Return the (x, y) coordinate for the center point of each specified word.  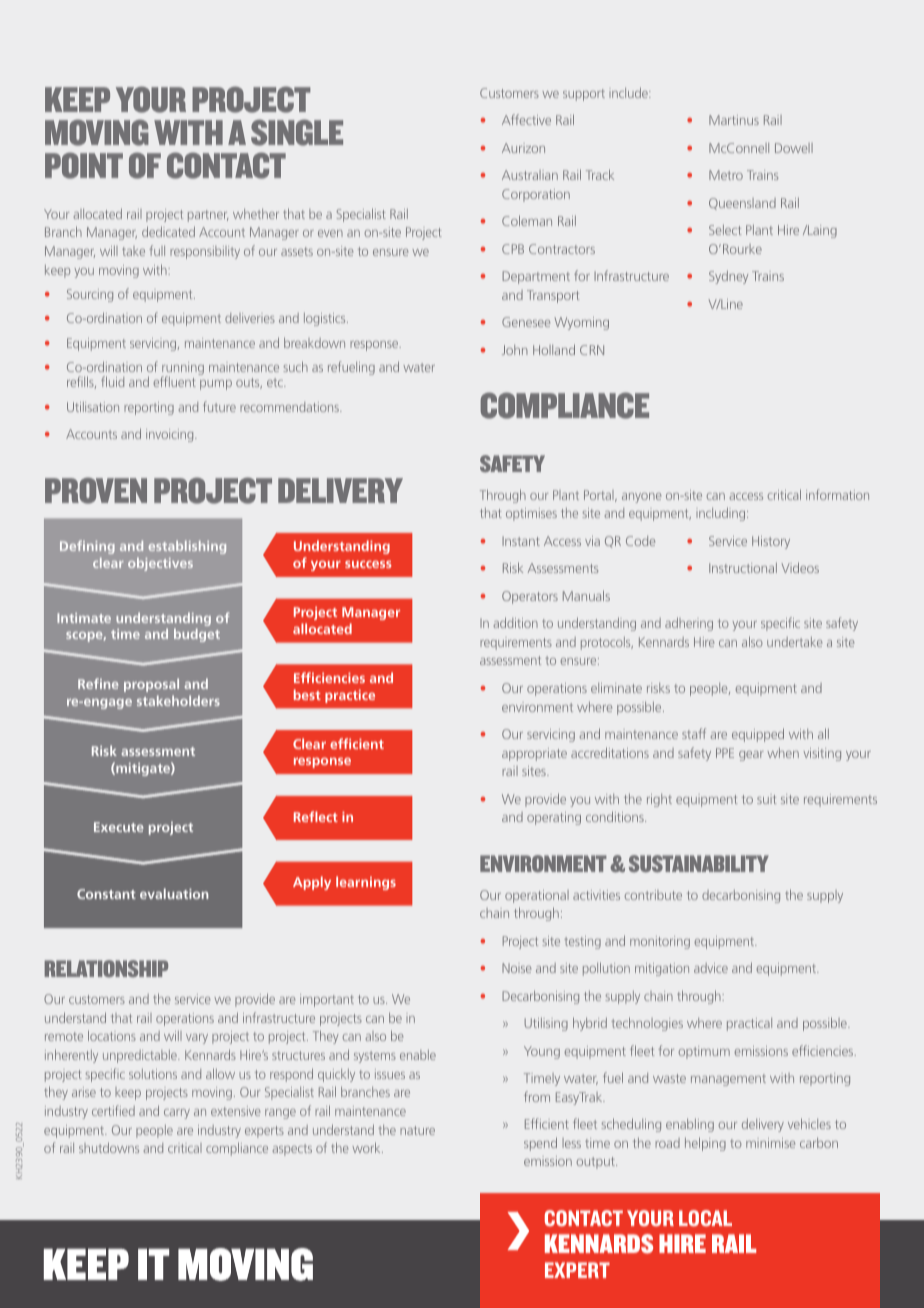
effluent (174, 381)
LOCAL (705, 1218)
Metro (726, 175)
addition (515, 622)
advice (711, 968)
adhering (689, 624)
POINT (84, 165)
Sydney (728, 277)
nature (417, 1130)
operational (537, 896)
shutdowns (109, 1148)
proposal (151, 685)
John (515, 350)
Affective (526, 119)
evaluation (174, 893)
